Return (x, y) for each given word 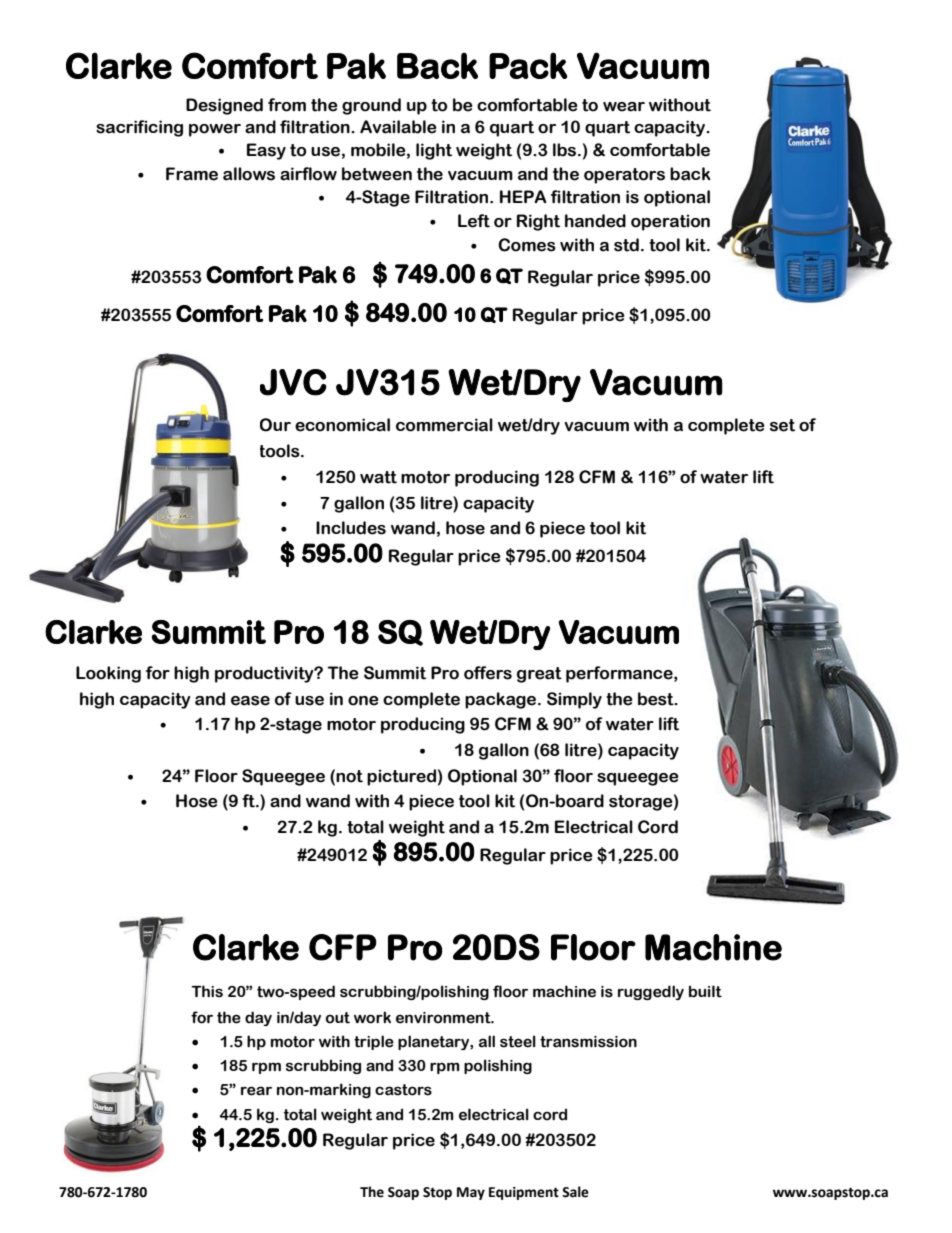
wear (624, 107)
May (471, 1193)
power (215, 130)
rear (256, 1091)
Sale (575, 1192)
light (434, 151)
